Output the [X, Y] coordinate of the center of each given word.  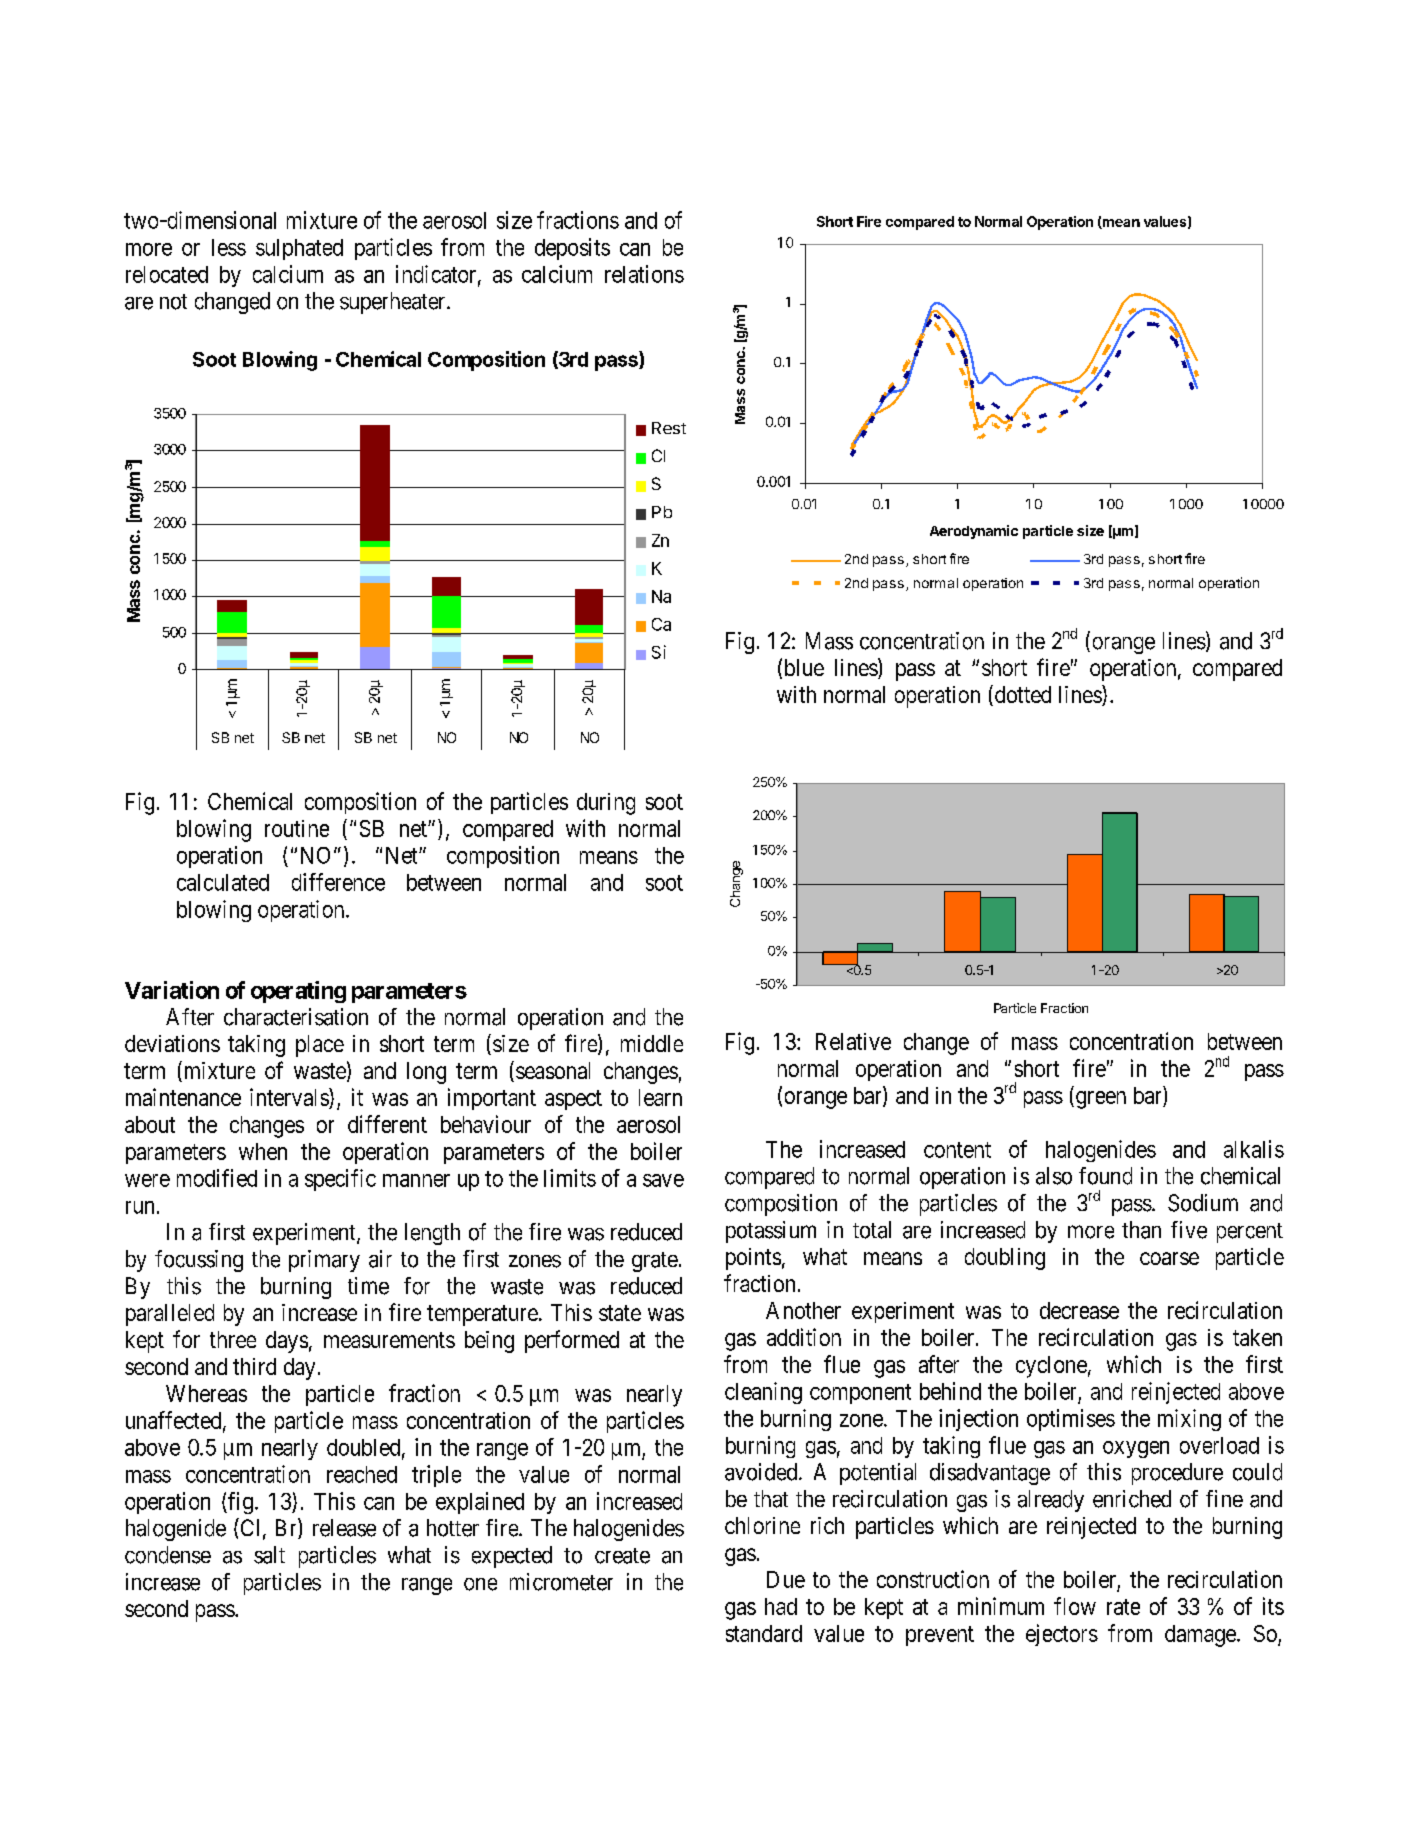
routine [297, 828]
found [1105, 1176]
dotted [1021, 695]
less [229, 247]
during [606, 804]
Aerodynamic [974, 532]
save [663, 1180]
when [263, 1151]
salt [269, 1555]
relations [644, 274]
